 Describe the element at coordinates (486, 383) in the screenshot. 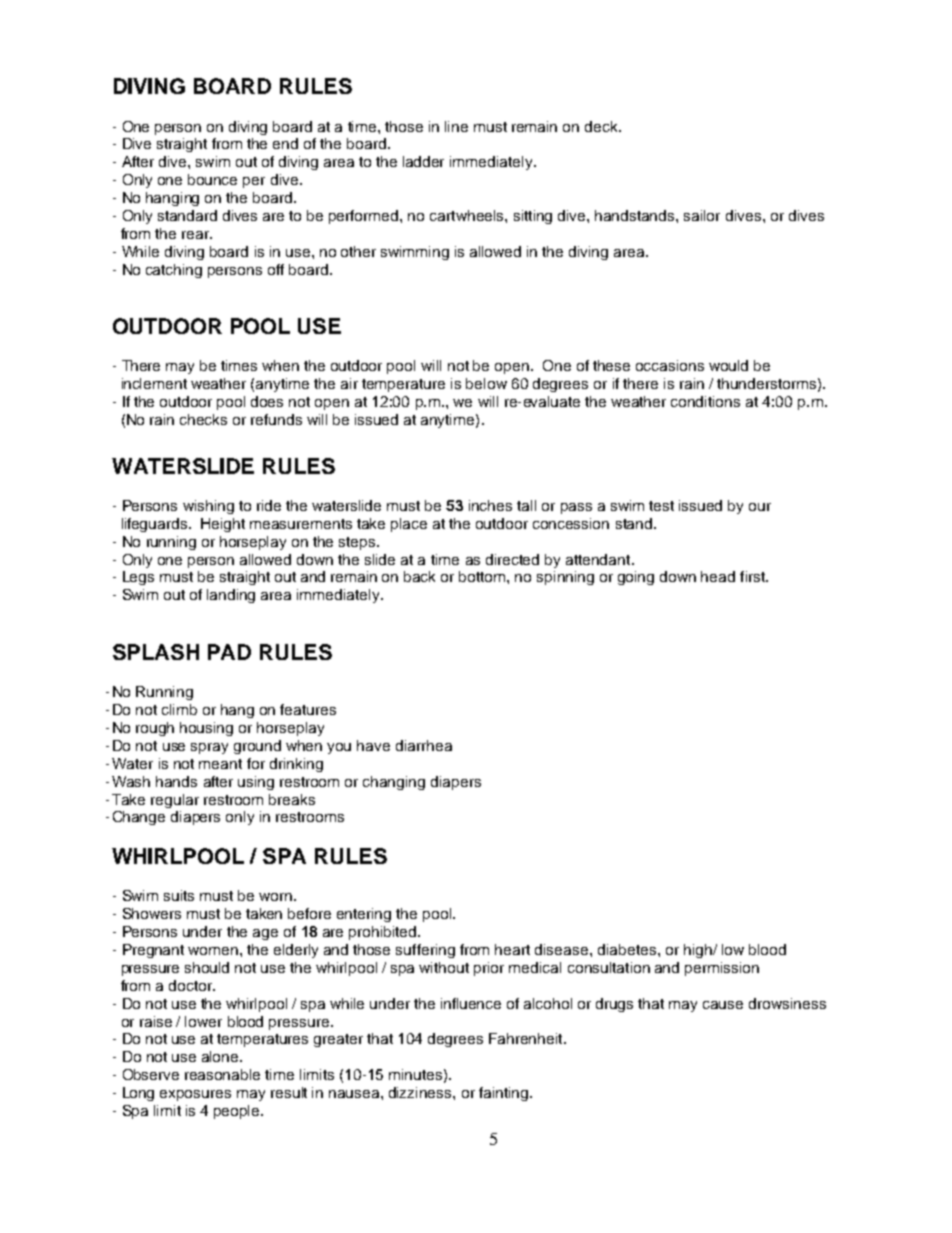

I see `below` at that location.
